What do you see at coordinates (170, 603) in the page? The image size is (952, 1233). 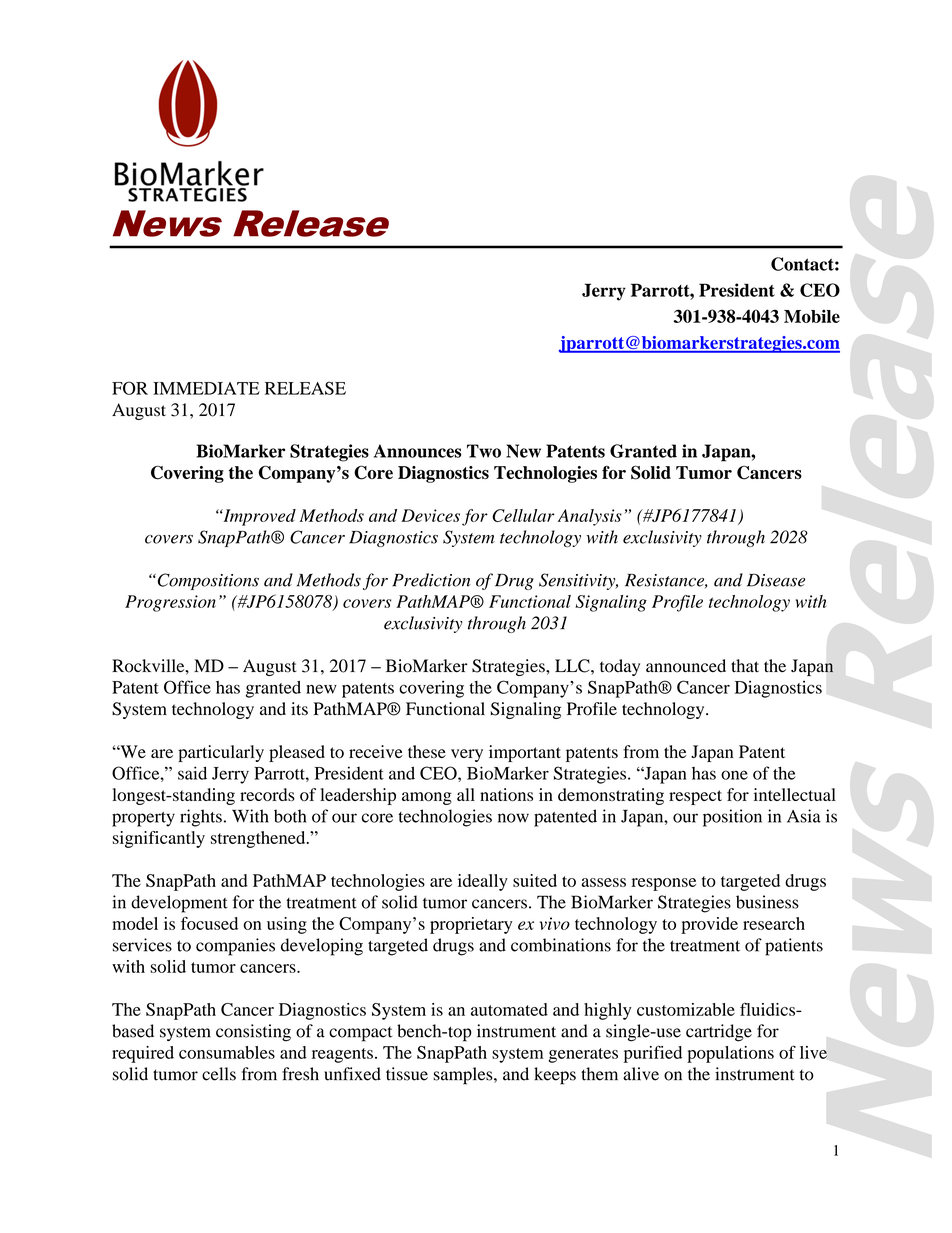 I see `Progression` at bounding box center [170, 603].
